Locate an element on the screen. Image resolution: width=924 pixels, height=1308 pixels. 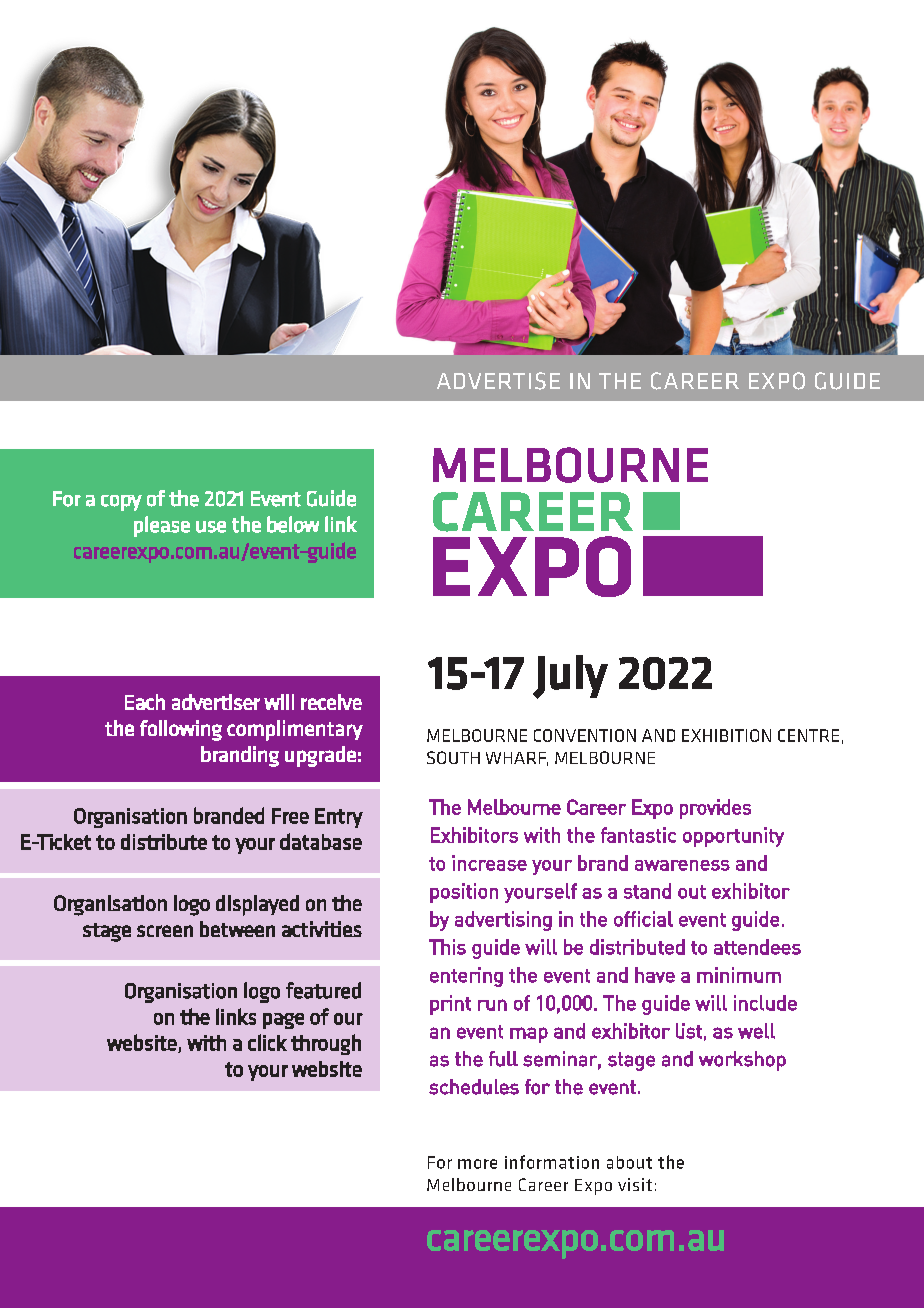
This is located at coordinates (447, 947).
